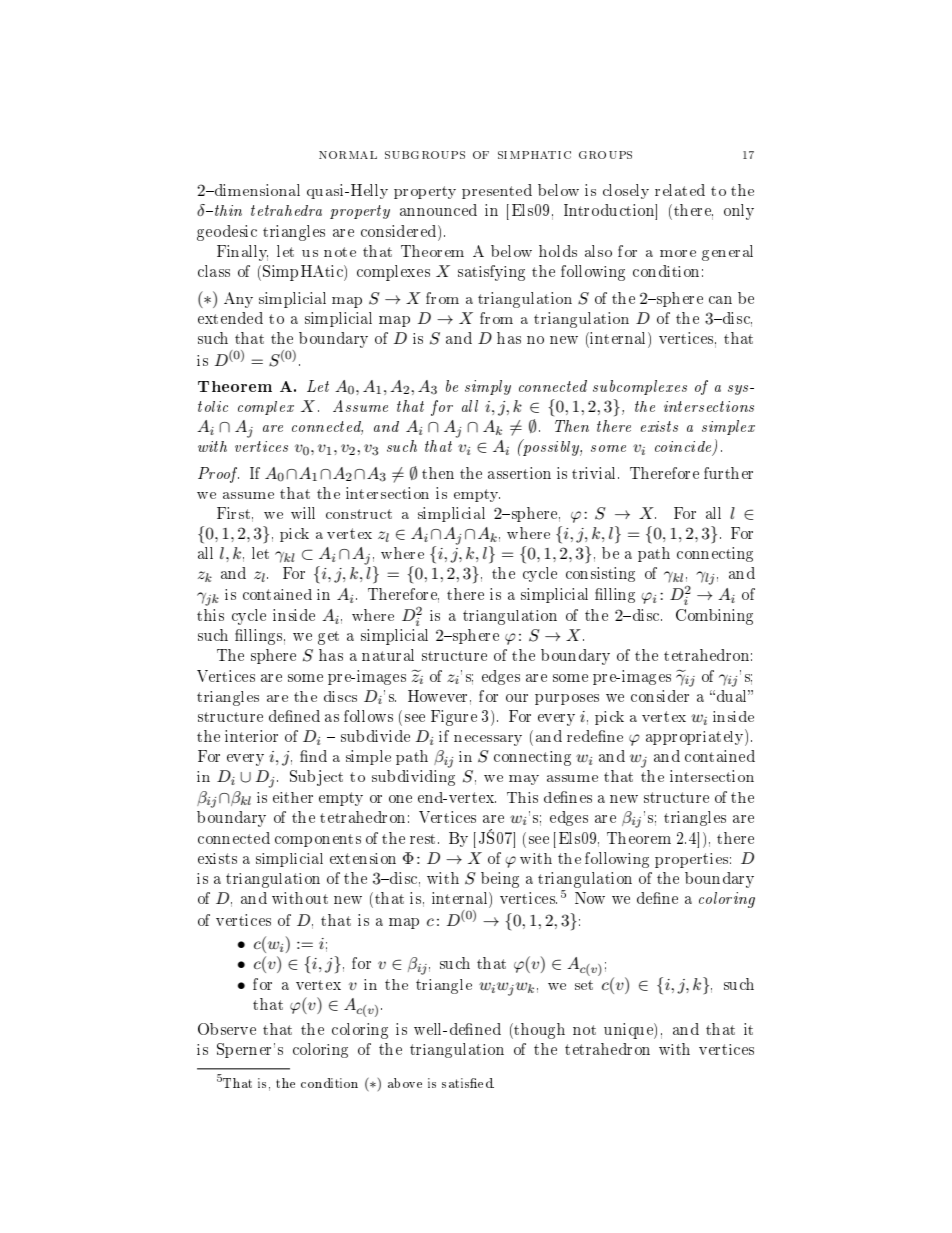 This page has width=952, height=1233. What do you see at coordinates (286, 210) in the page?
I see `tetrahedra` at bounding box center [286, 210].
